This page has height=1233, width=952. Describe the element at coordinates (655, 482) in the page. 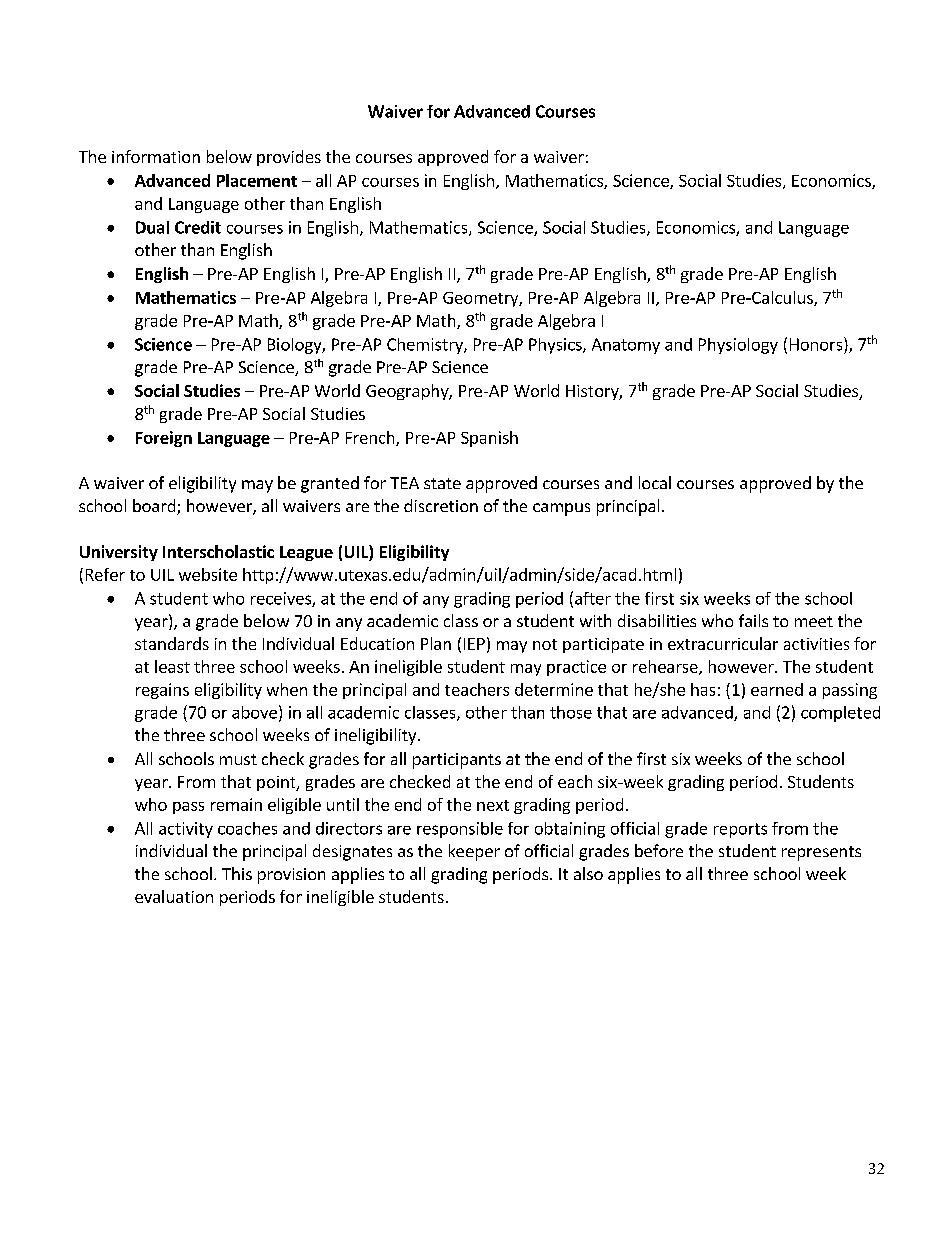

I see `local` at that location.
